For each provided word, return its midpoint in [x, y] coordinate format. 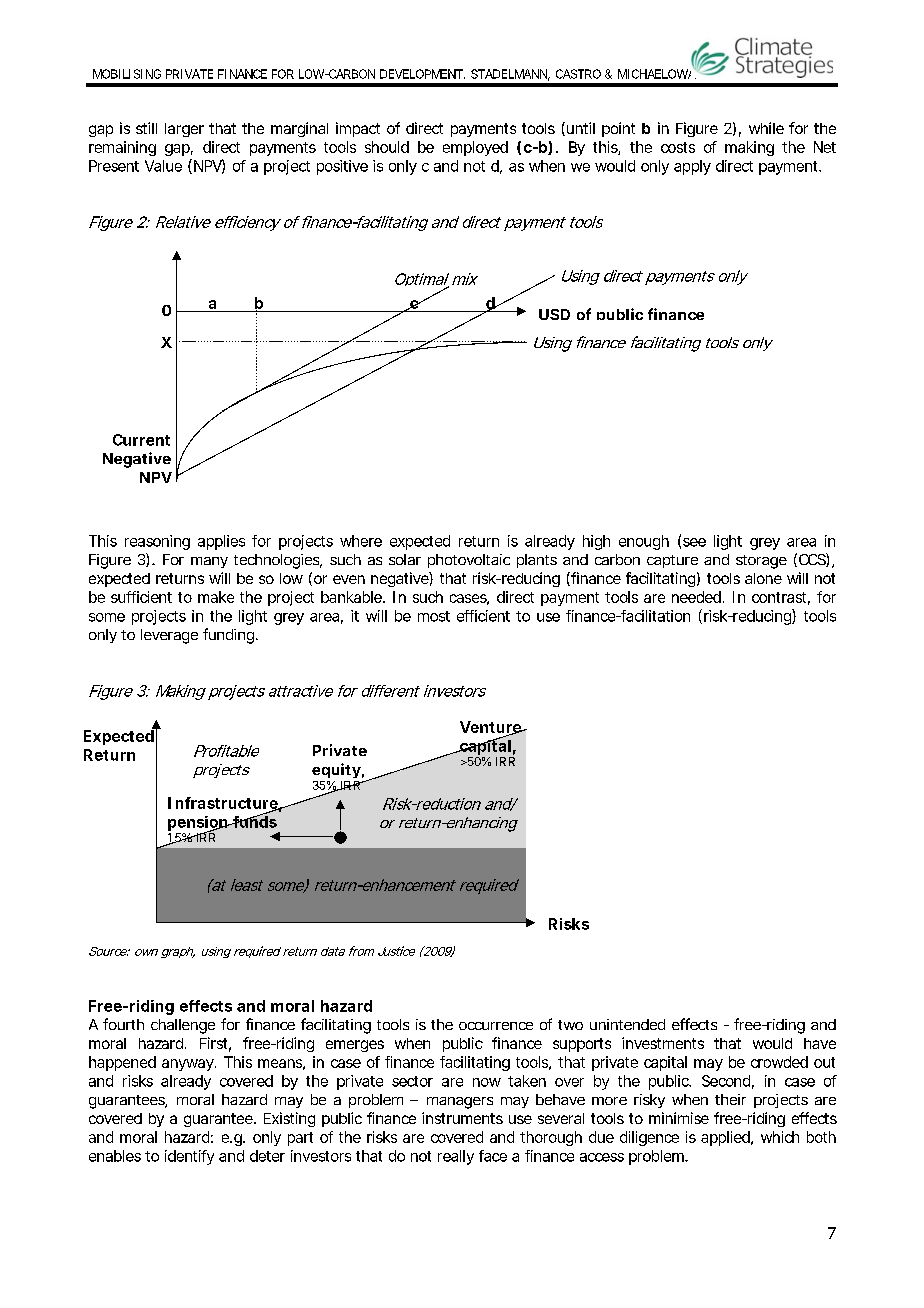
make [216, 597]
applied [726, 1138]
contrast [781, 598]
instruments [462, 1118]
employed [475, 148]
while [766, 128]
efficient [483, 616]
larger [184, 130]
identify [189, 1157]
